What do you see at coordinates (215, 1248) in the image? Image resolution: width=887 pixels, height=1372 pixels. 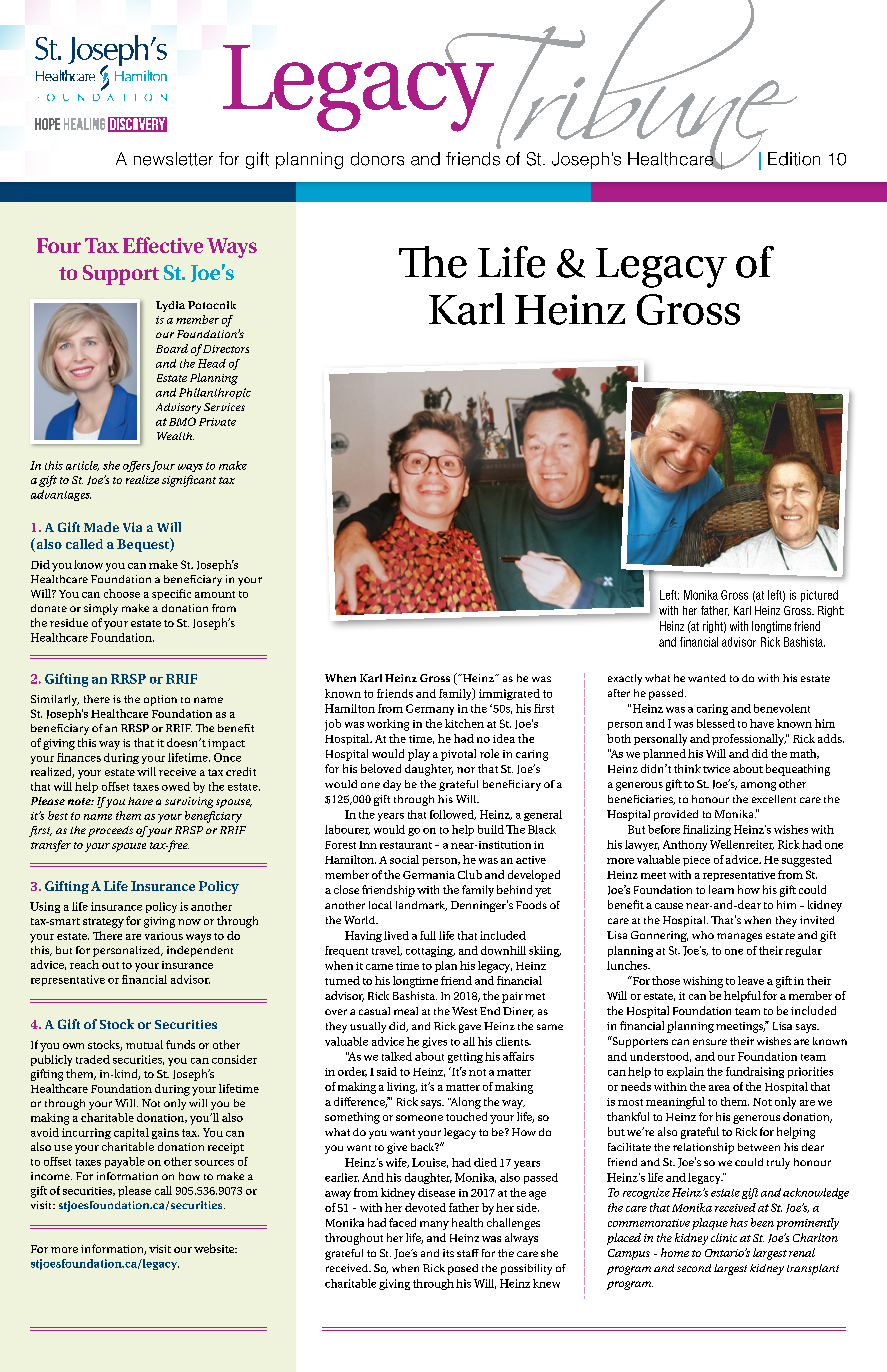 I see `website` at bounding box center [215, 1248].
